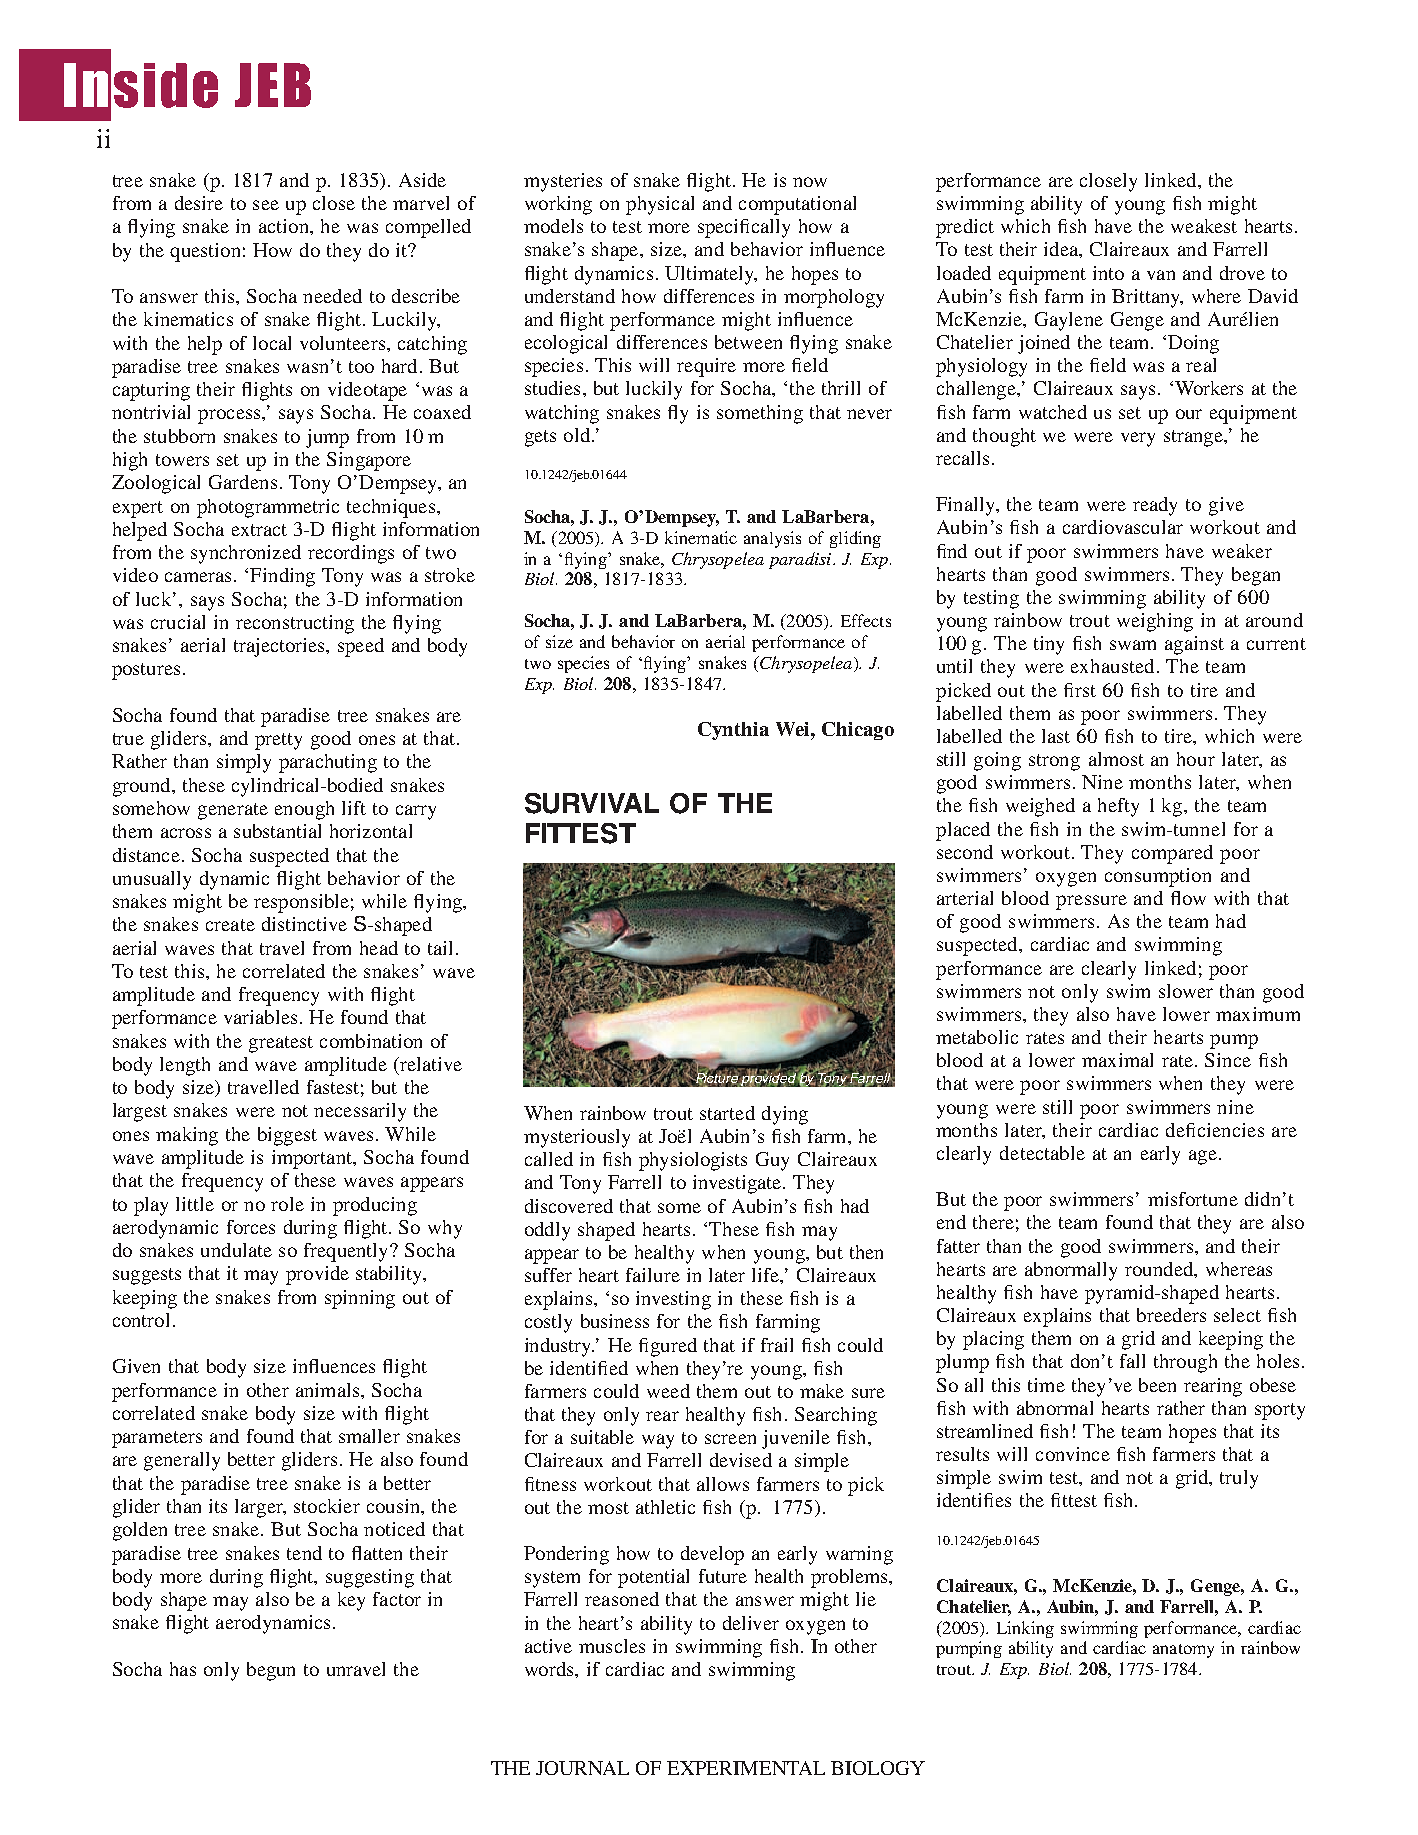 This screenshot has height=1835, width=1418. Describe the element at coordinates (772, 539) in the screenshot. I see `analysis` at that location.
